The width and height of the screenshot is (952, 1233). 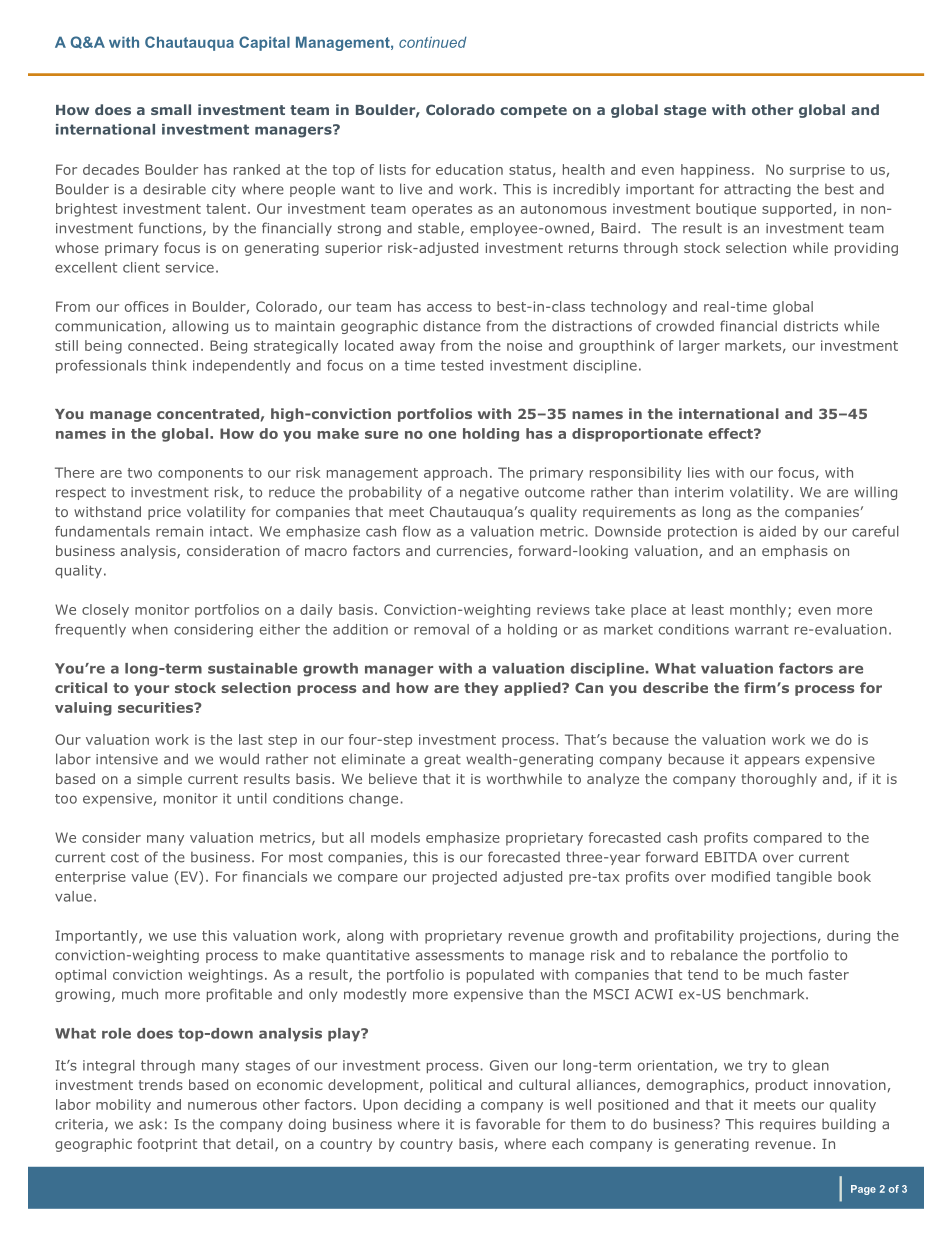 What do you see at coordinates (150, 629) in the screenshot?
I see `when` at bounding box center [150, 629].
